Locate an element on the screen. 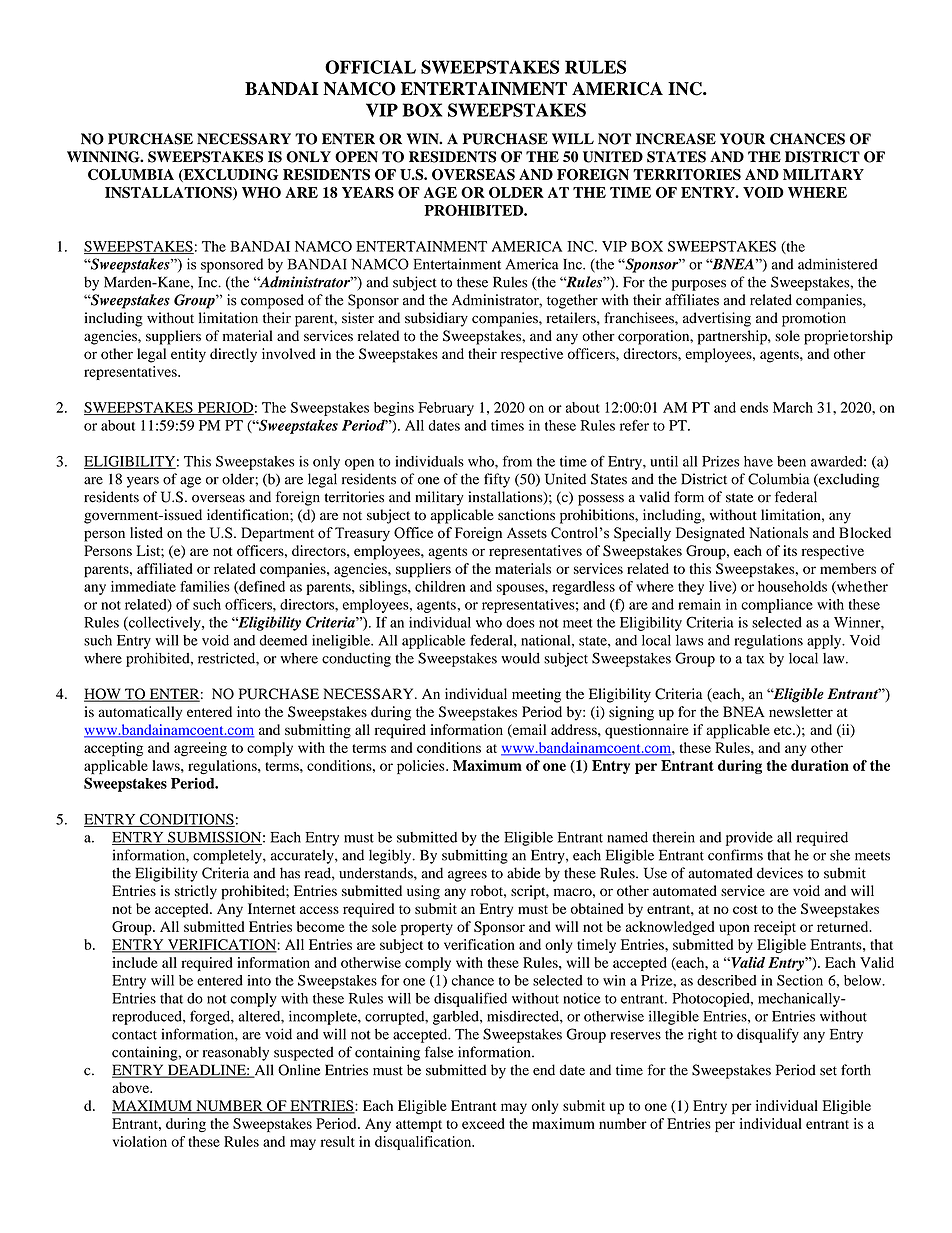 The height and width of the screenshot is (1233, 952). OFFICIAL is located at coordinates (370, 67).
